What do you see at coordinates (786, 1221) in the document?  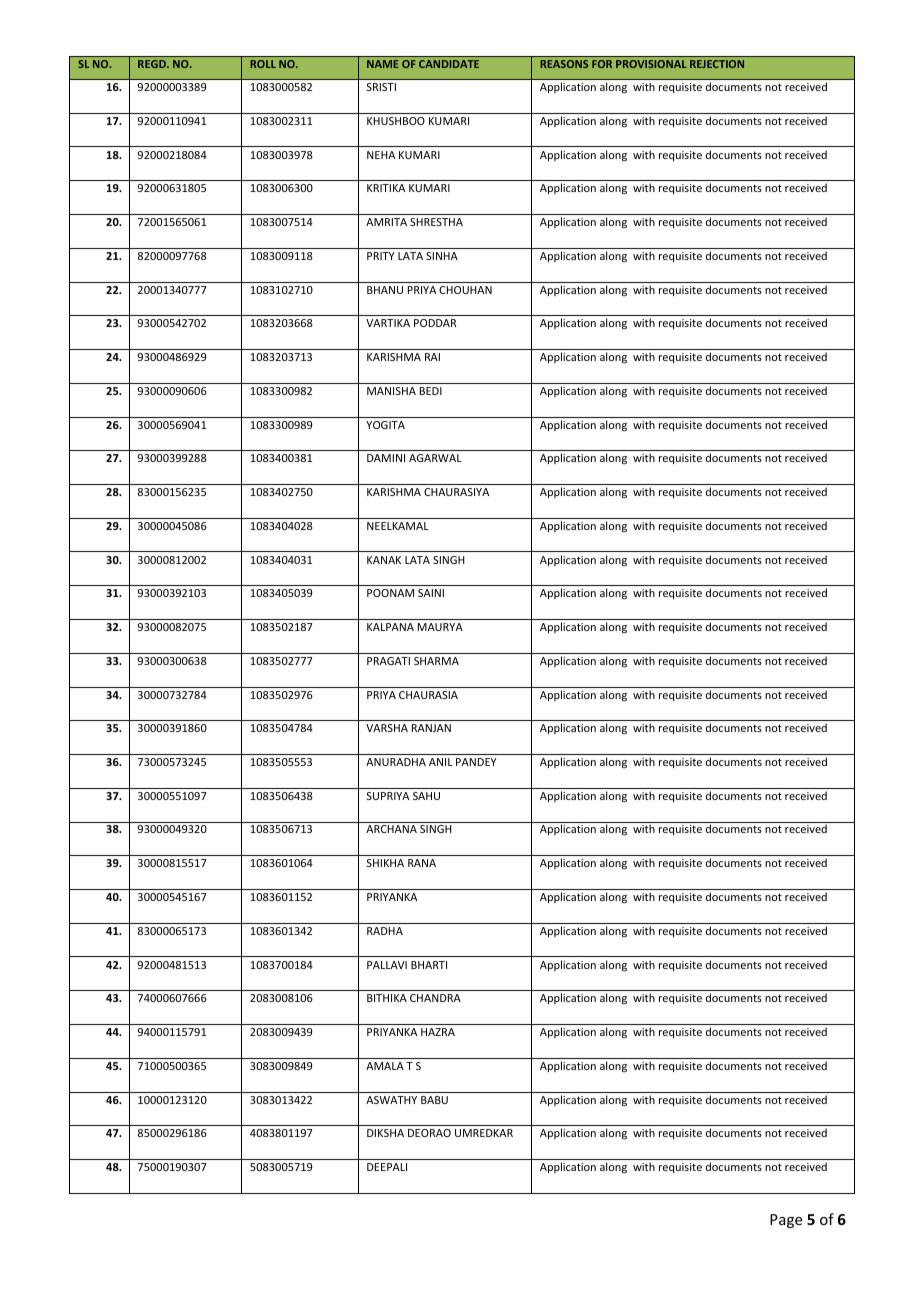 I see `Page` at bounding box center [786, 1221].
